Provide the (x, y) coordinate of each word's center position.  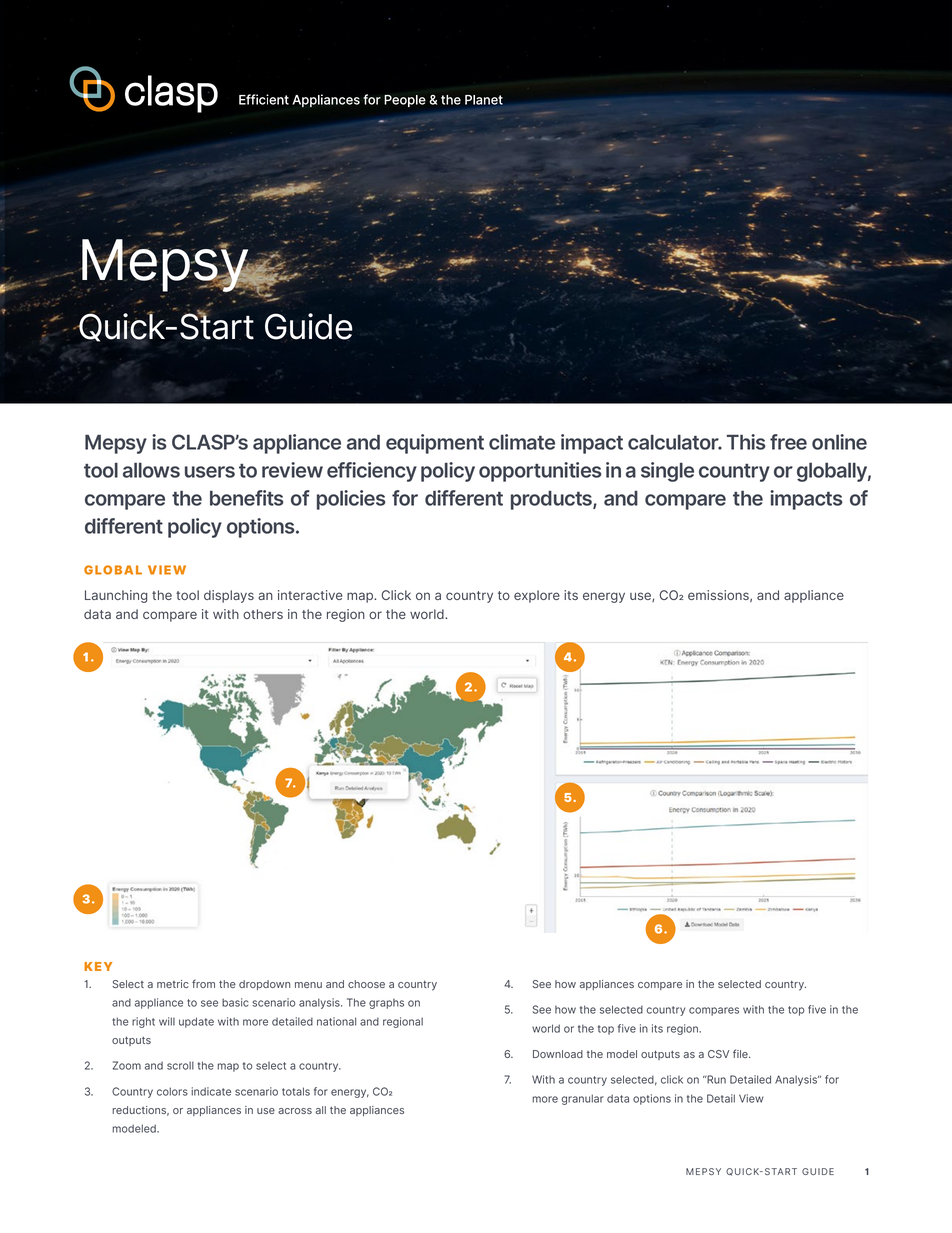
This (746, 442)
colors (172, 1091)
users (210, 472)
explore (537, 596)
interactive (310, 595)
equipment (435, 444)
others (263, 614)
